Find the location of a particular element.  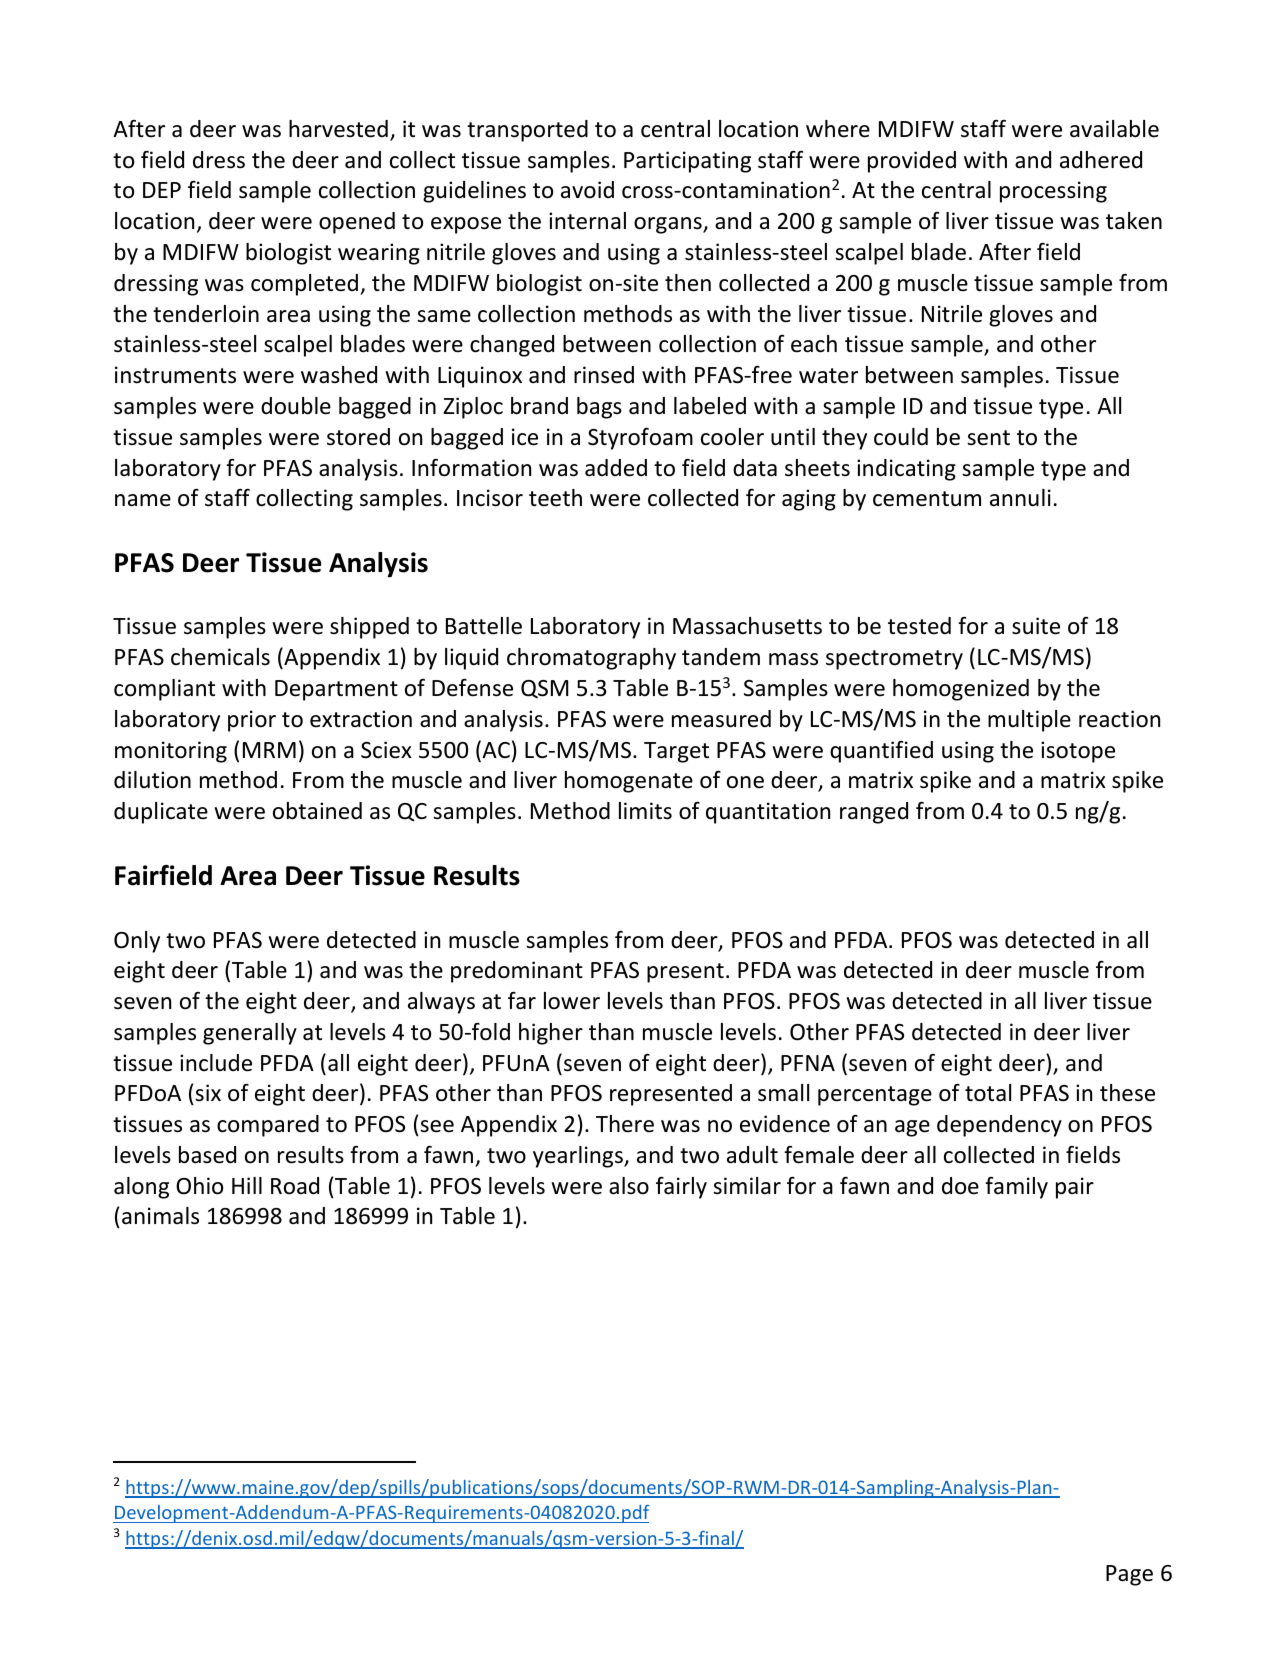

also is located at coordinates (629, 1186).
